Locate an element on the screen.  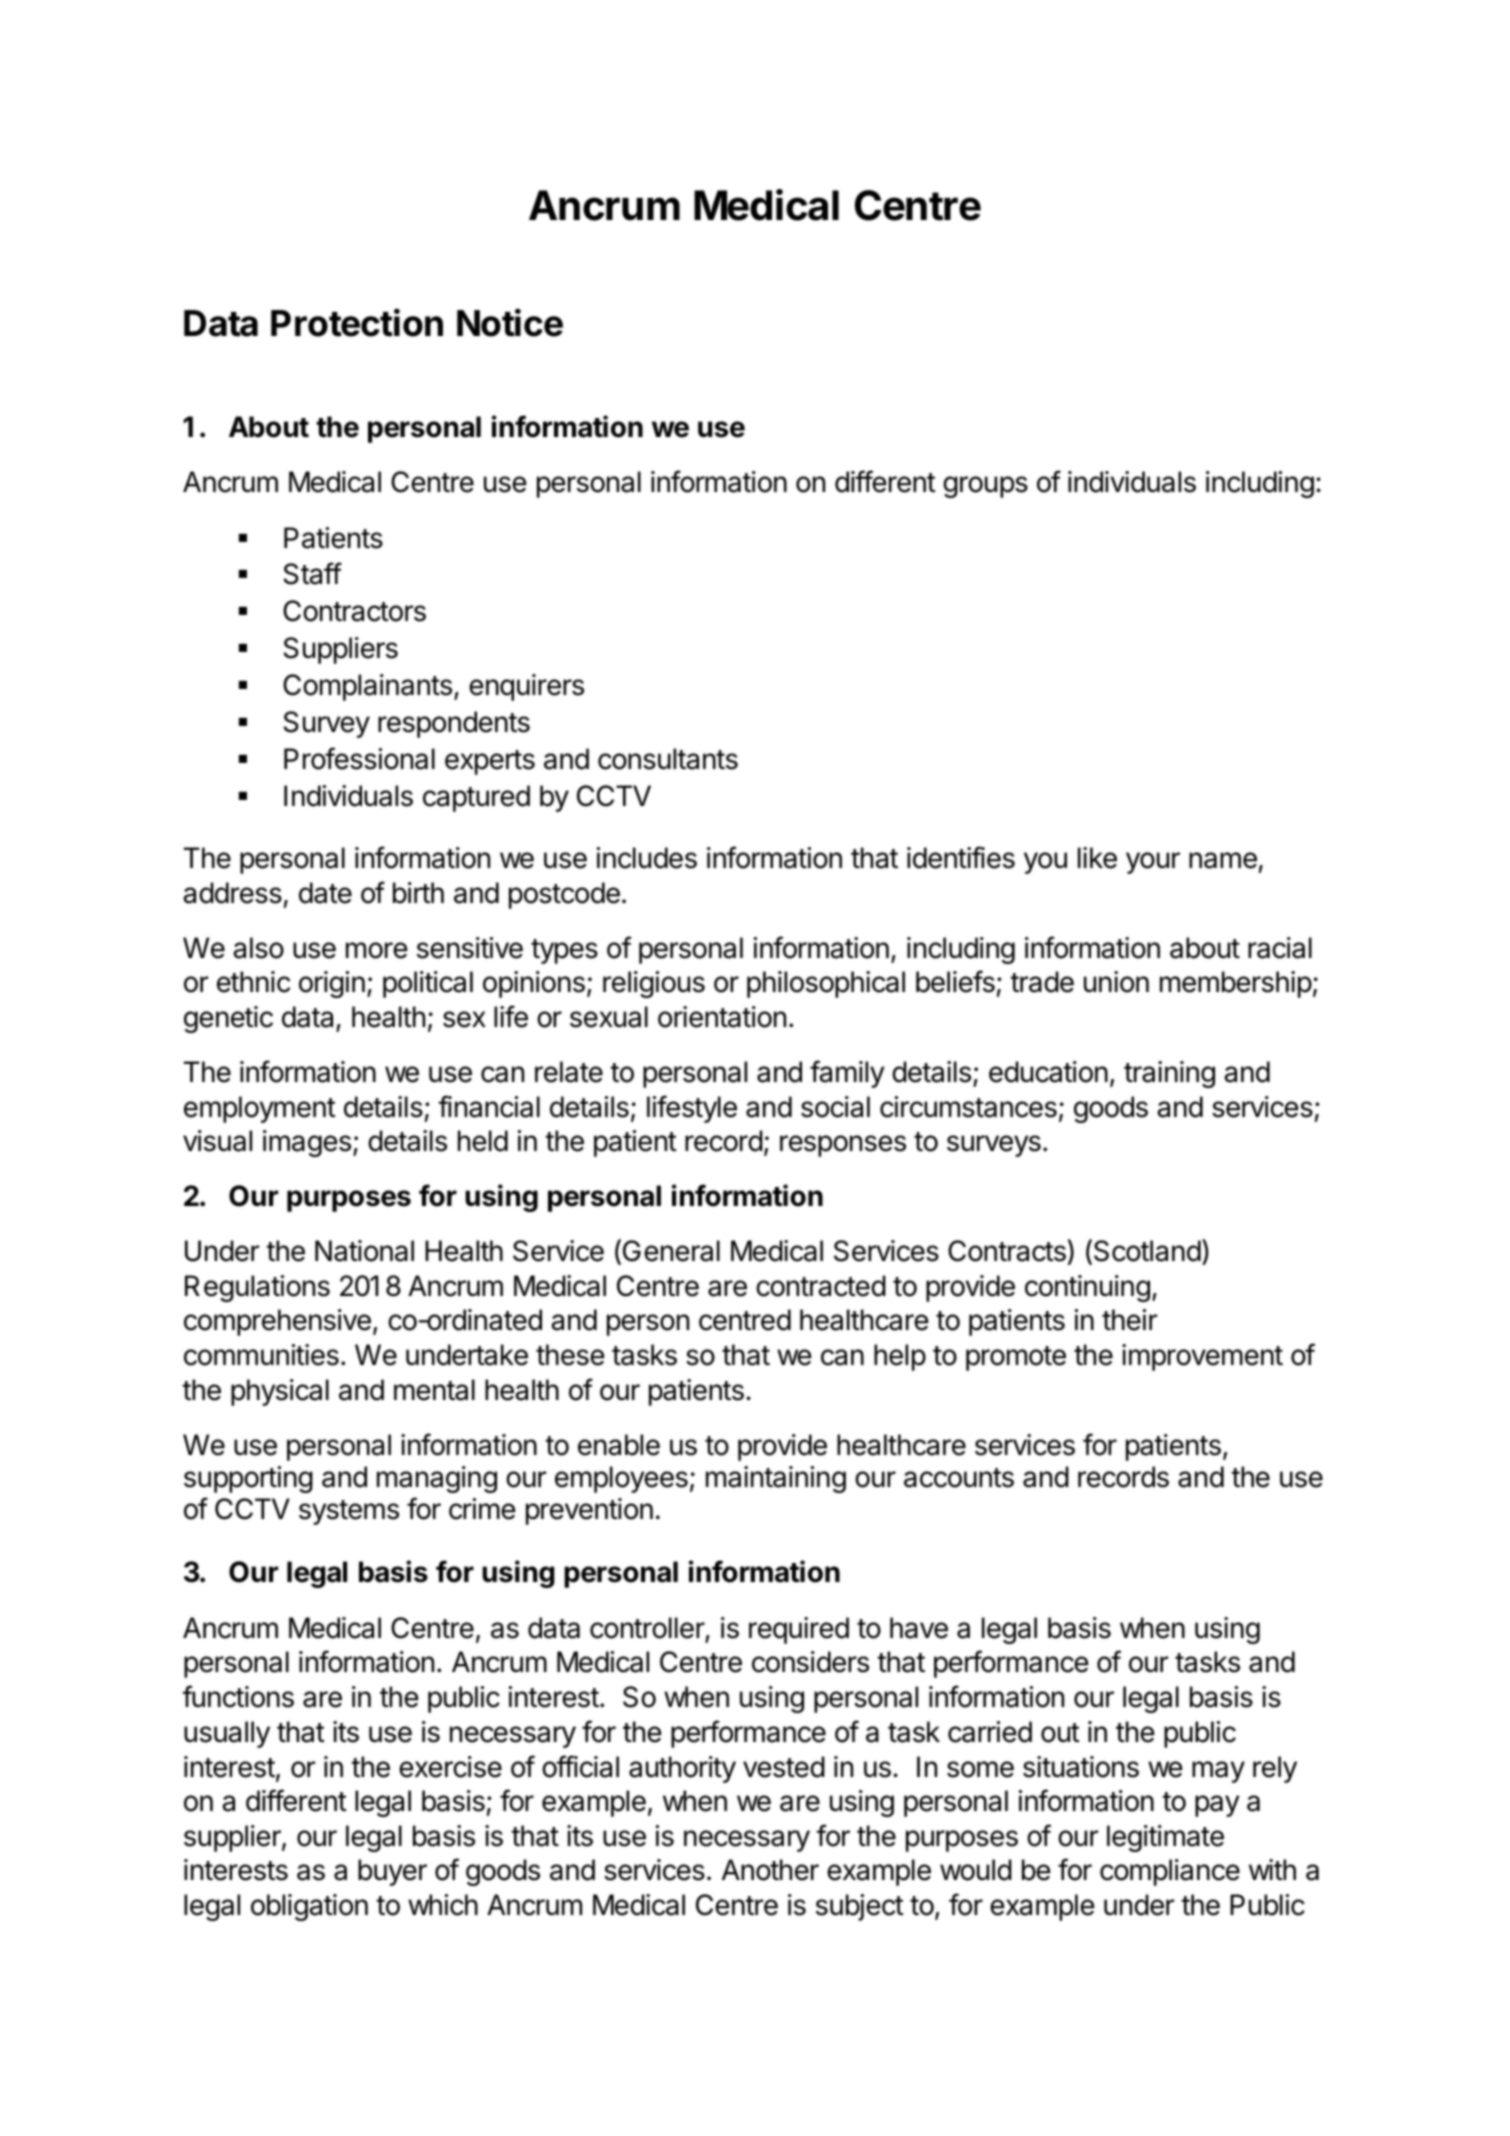
improvement is located at coordinates (1202, 1357).
